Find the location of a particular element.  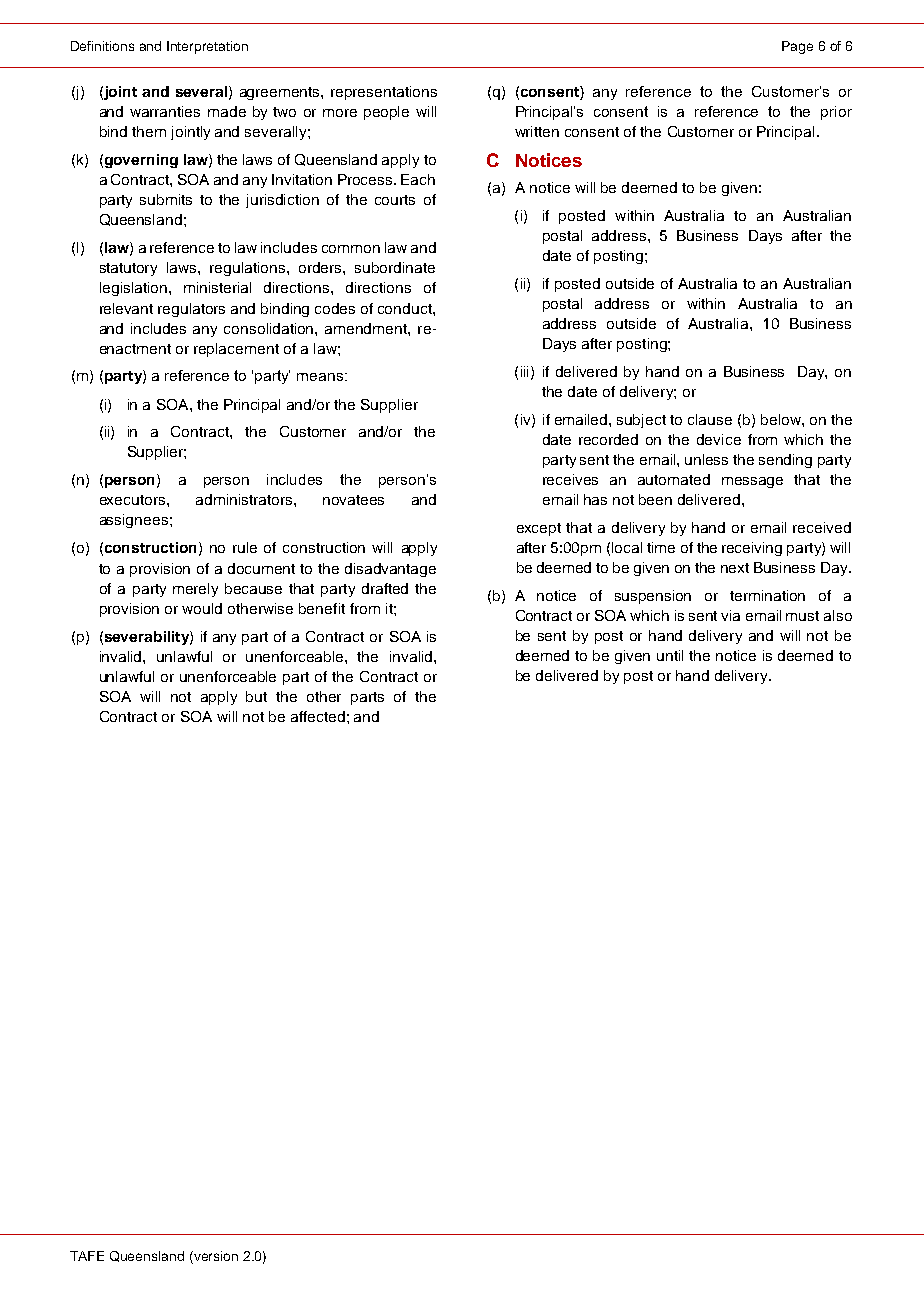

would is located at coordinates (202, 608).
